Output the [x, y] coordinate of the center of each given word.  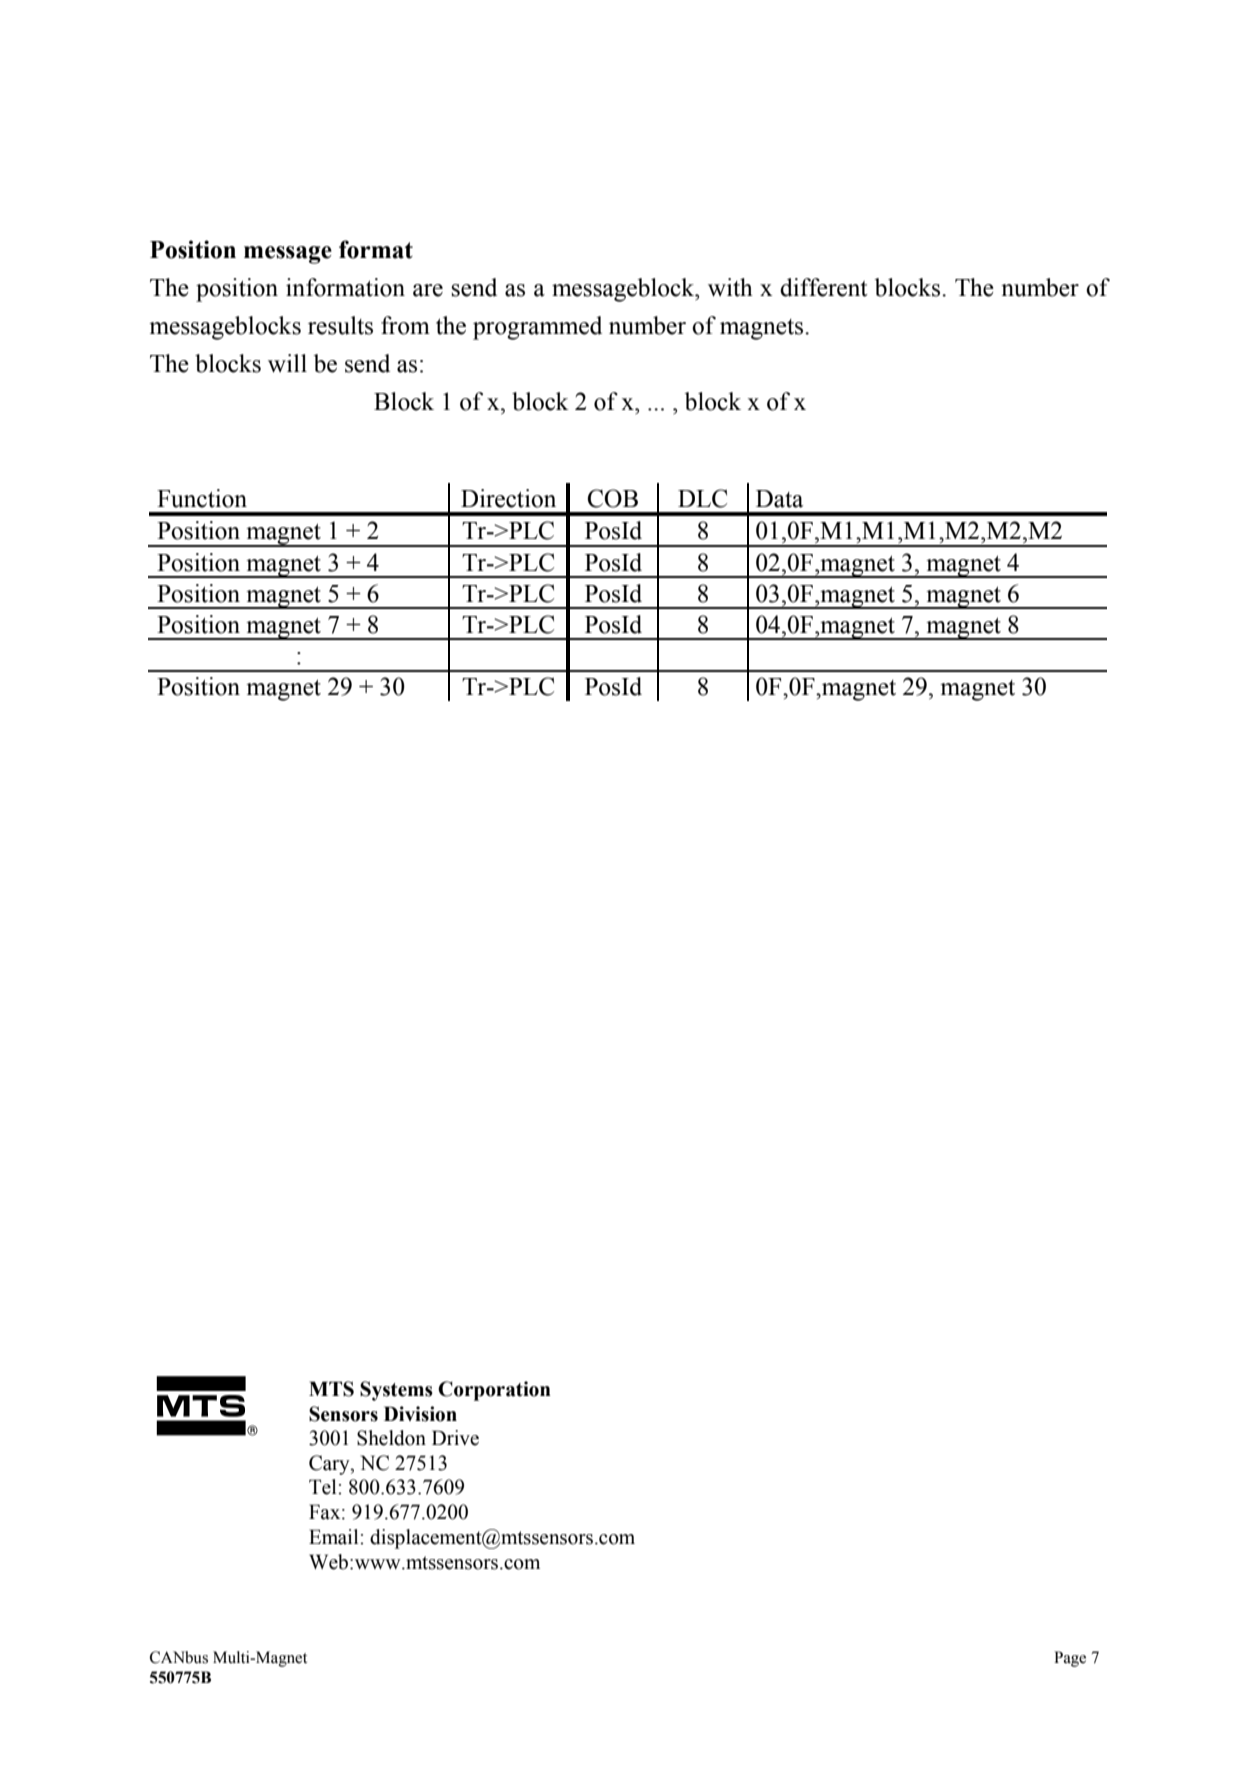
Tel [324, 1487]
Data [779, 499]
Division [420, 1414]
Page [1070, 1659]
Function [202, 498]
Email [335, 1537]
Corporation [494, 1391]
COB [613, 498]
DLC [702, 498]
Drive [455, 1438]
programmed [537, 328]
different [824, 287]
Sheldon [391, 1438]
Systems [396, 1391]
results [340, 325]
